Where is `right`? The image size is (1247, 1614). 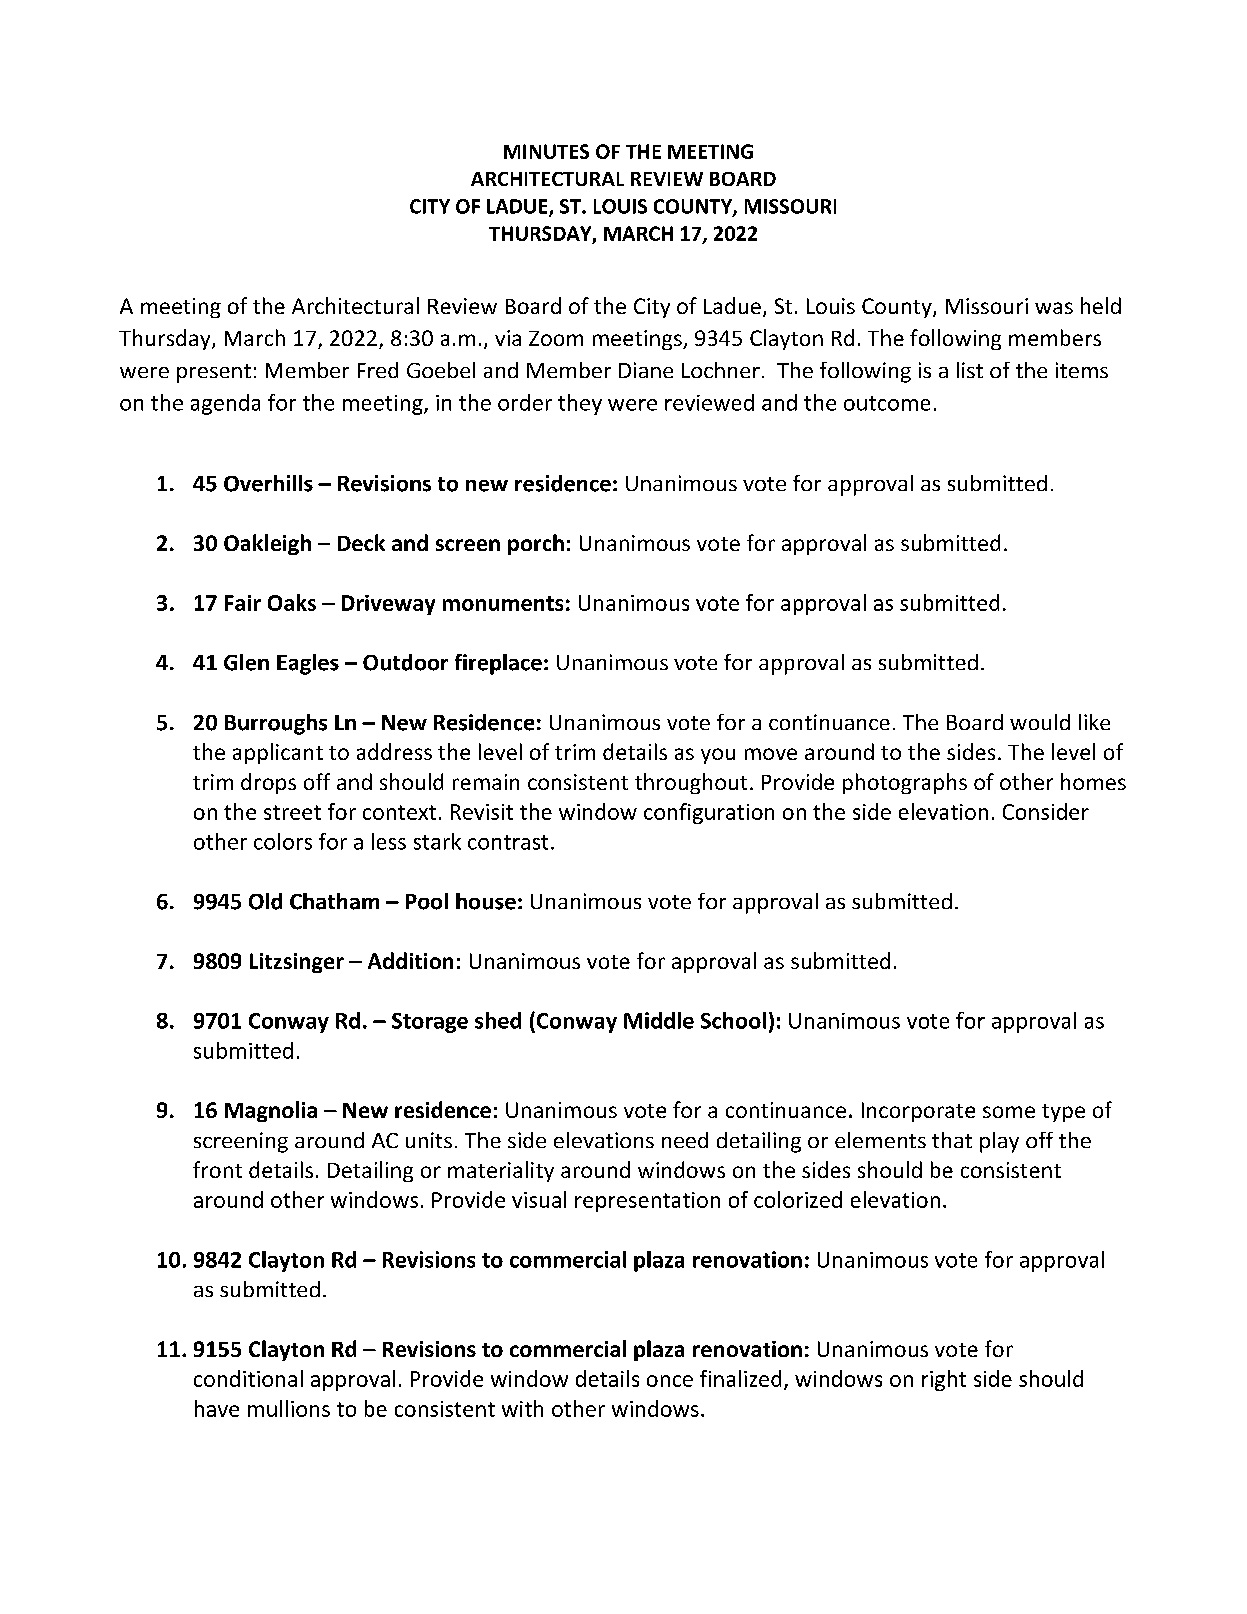
right is located at coordinates (944, 1380).
